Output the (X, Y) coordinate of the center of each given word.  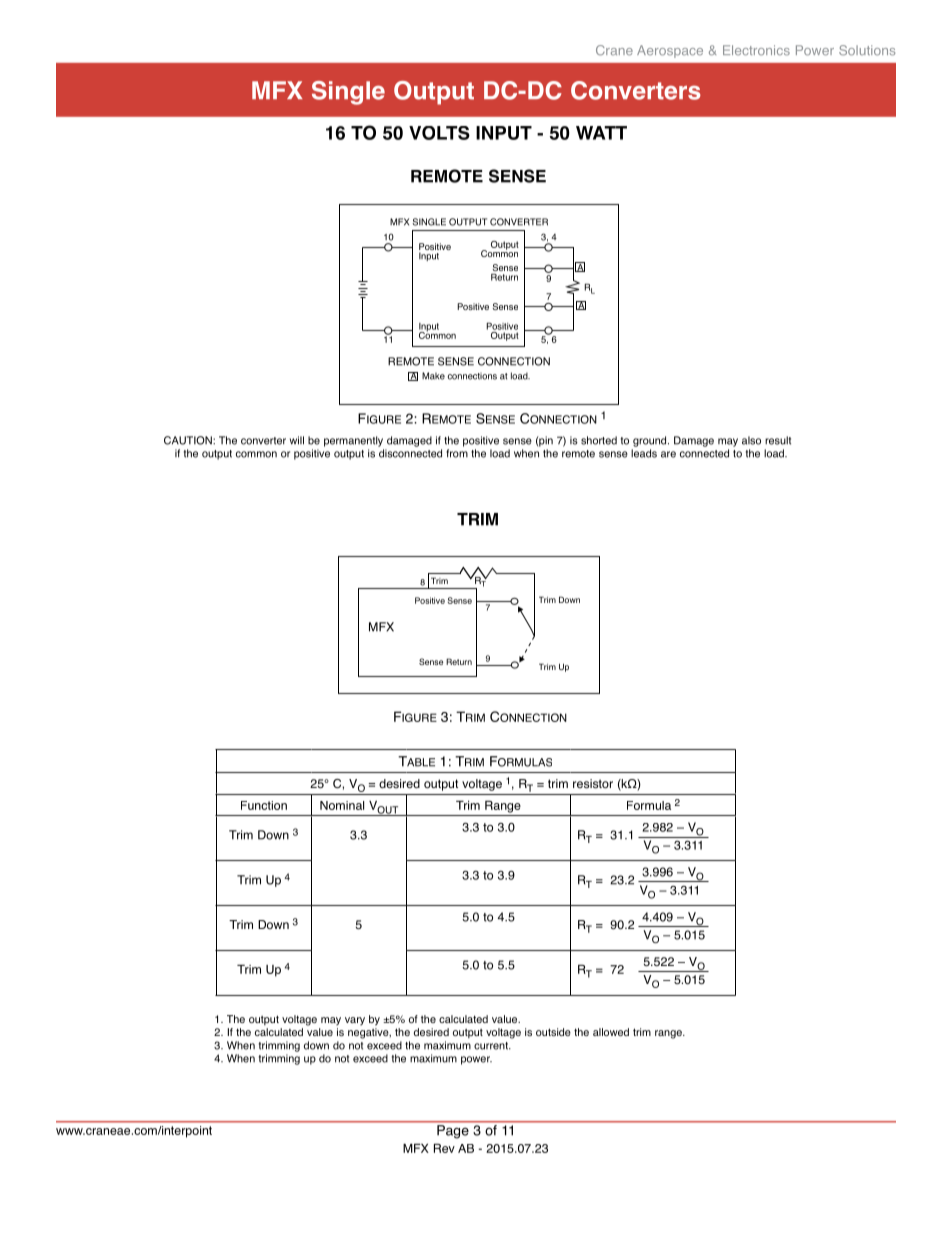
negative (369, 1033)
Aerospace (670, 51)
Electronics (756, 50)
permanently (353, 441)
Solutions (867, 50)
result (778, 440)
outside (553, 1032)
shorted (599, 440)
